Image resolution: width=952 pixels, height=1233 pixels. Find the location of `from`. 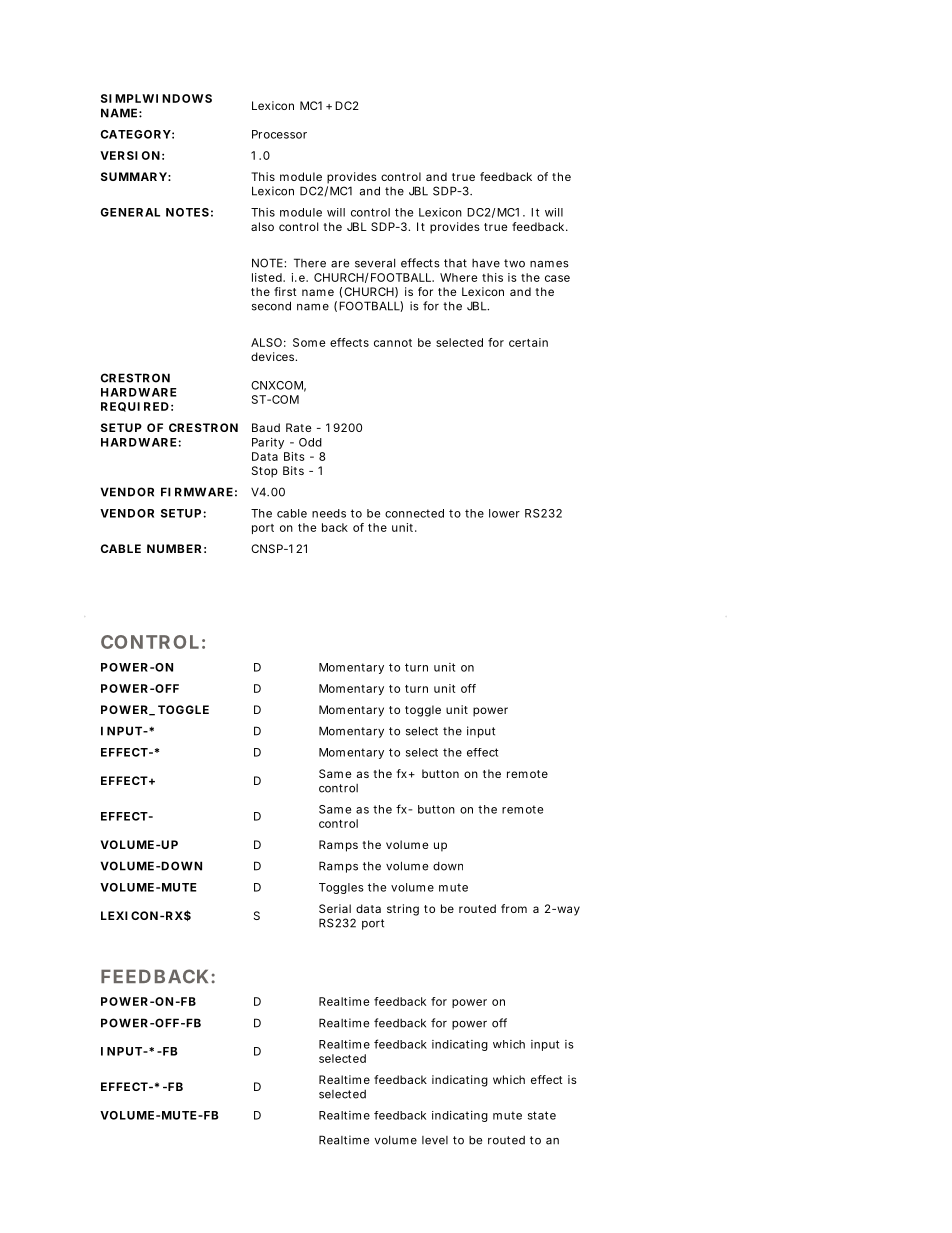

from is located at coordinates (514, 908).
